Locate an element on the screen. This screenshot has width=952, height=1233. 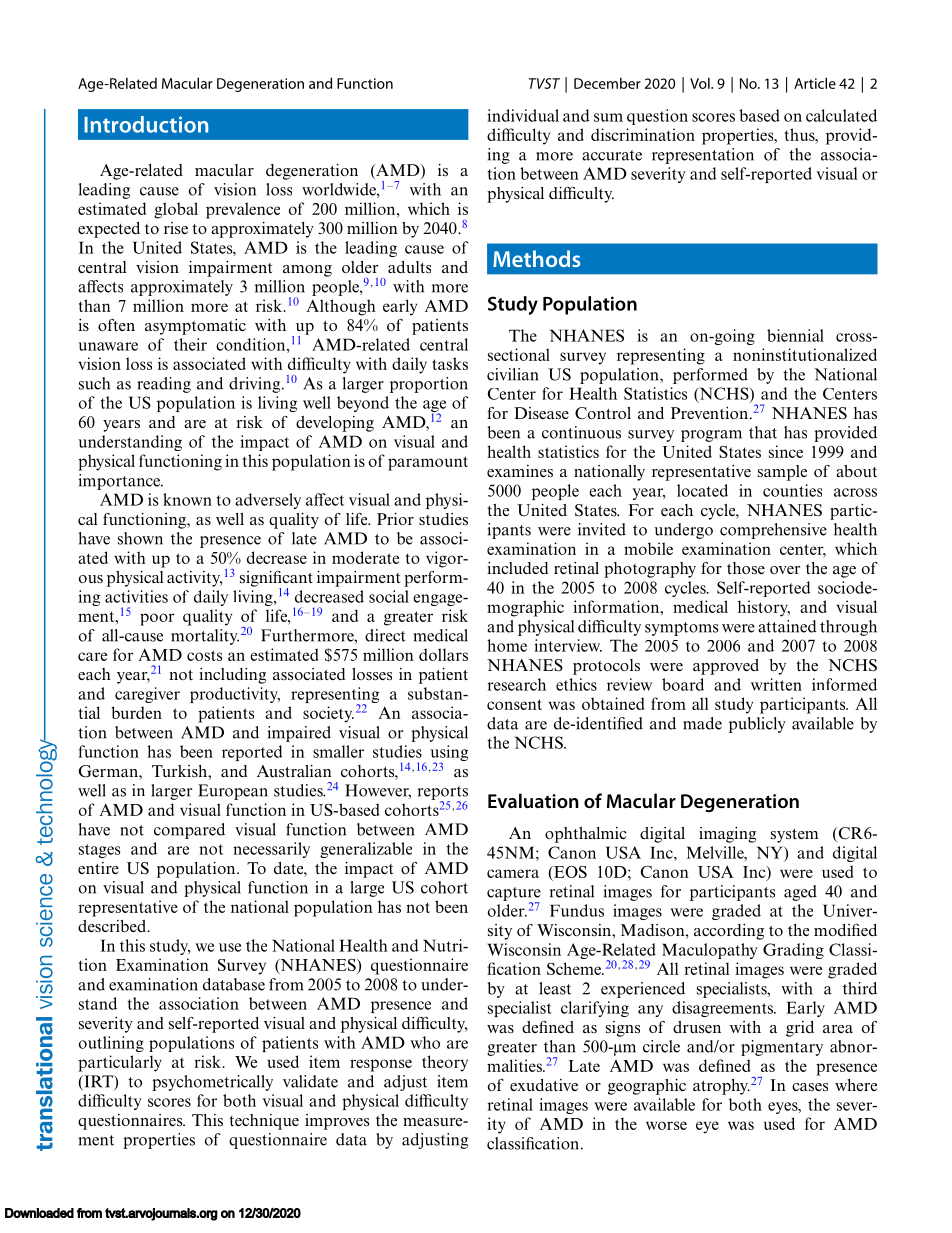
described is located at coordinates (113, 926).
